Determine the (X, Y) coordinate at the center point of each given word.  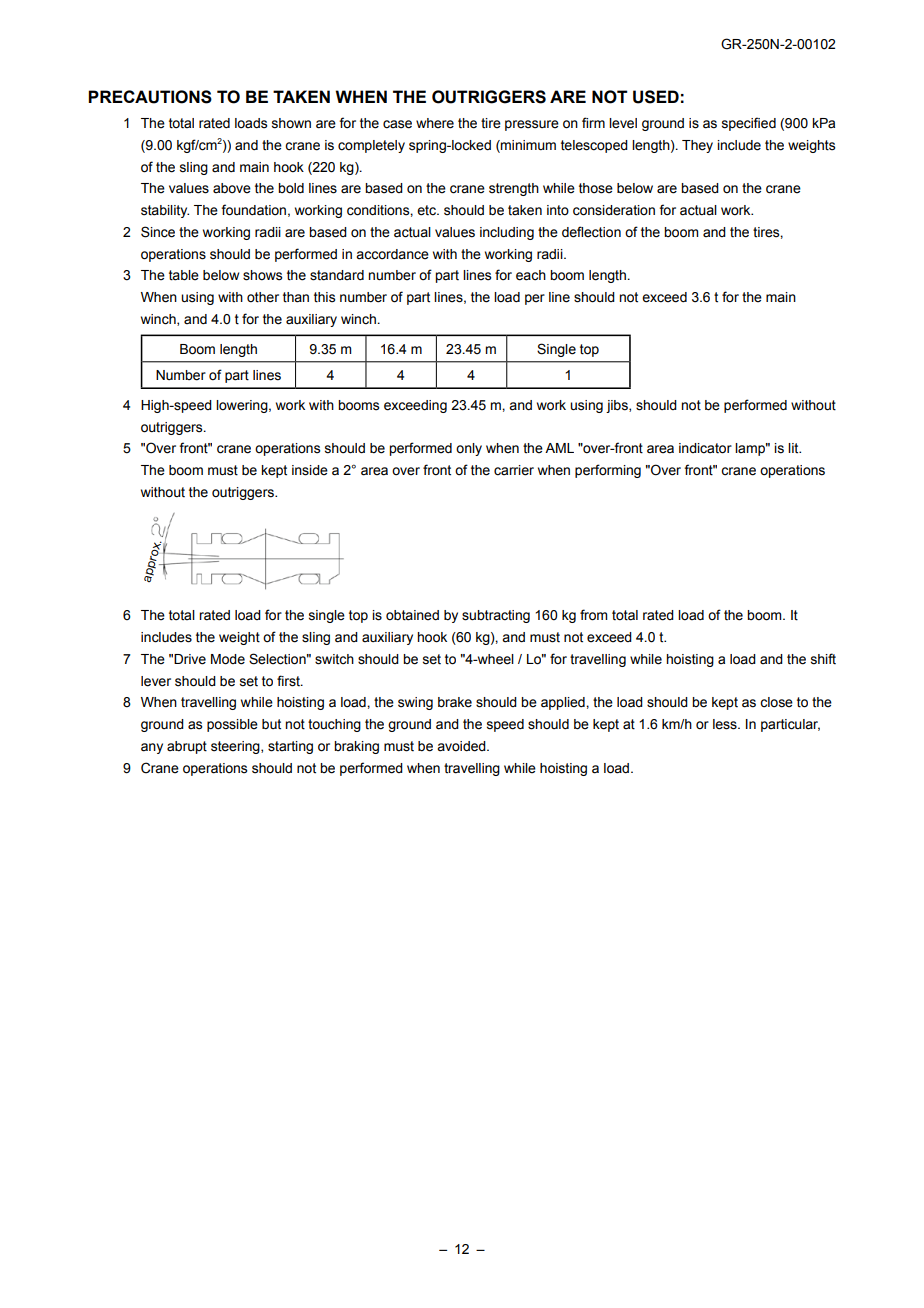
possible (232, 725)
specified (749, 124)
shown (291, 123)
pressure (532, 125)
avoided (462, 746)
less (726, 724)
